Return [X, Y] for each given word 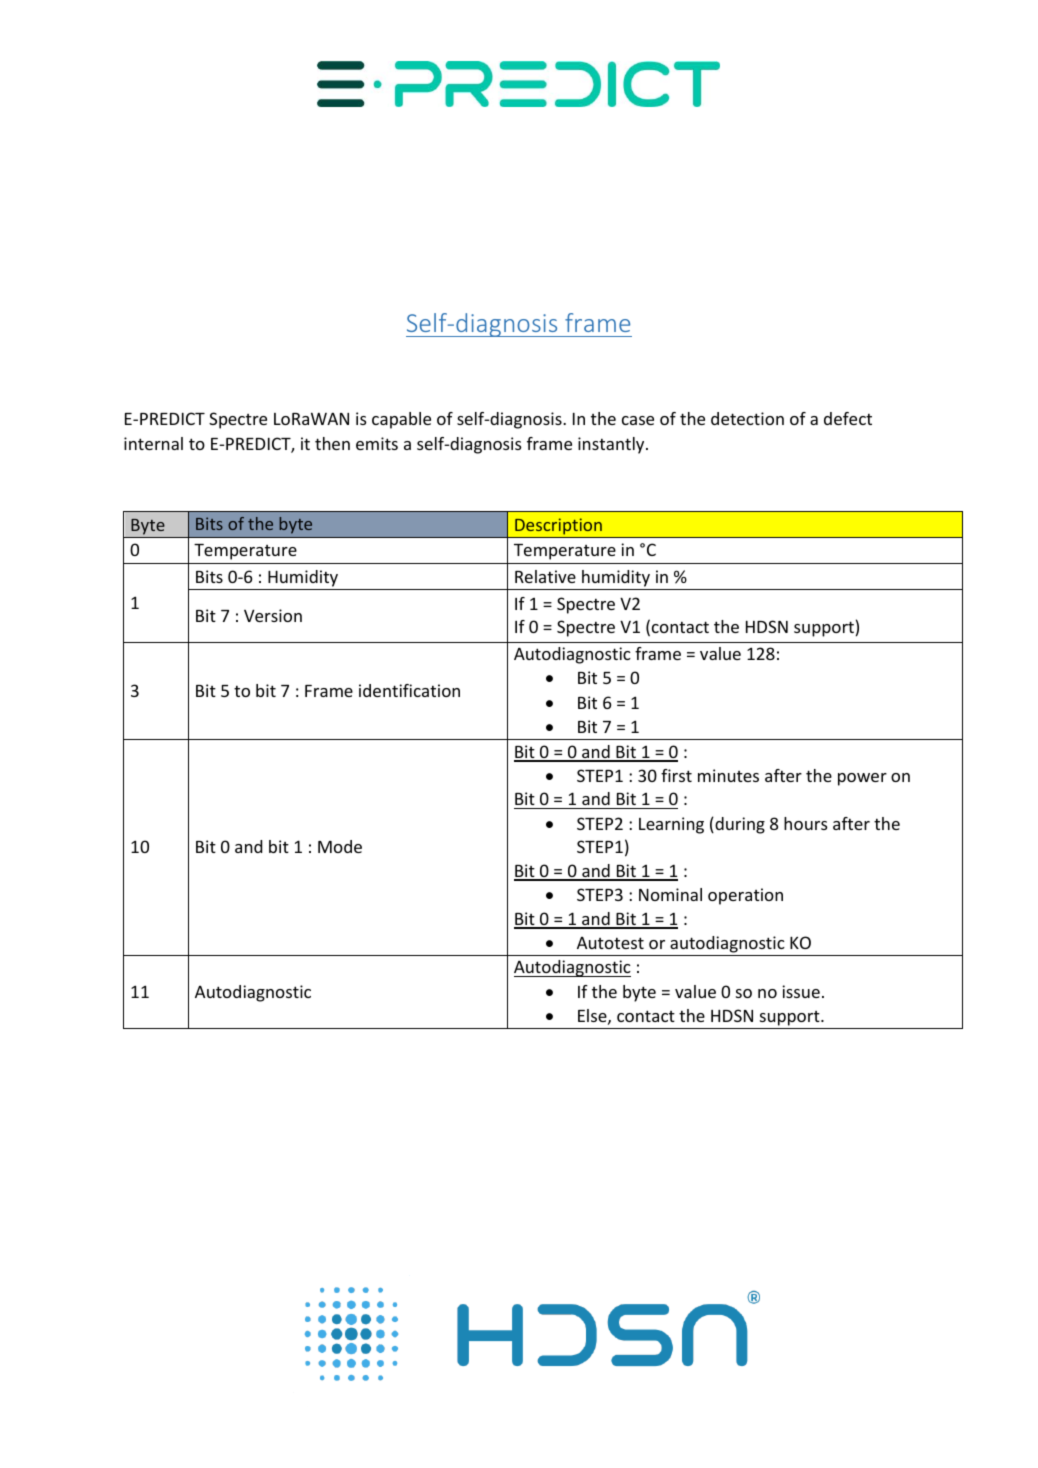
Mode [340, 846]
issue [801, 991]
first [676, 775]
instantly [612, 445]
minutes [728, 775]
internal [153, 443]
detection [747, 418]
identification [409, 690]
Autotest [610, 943]
